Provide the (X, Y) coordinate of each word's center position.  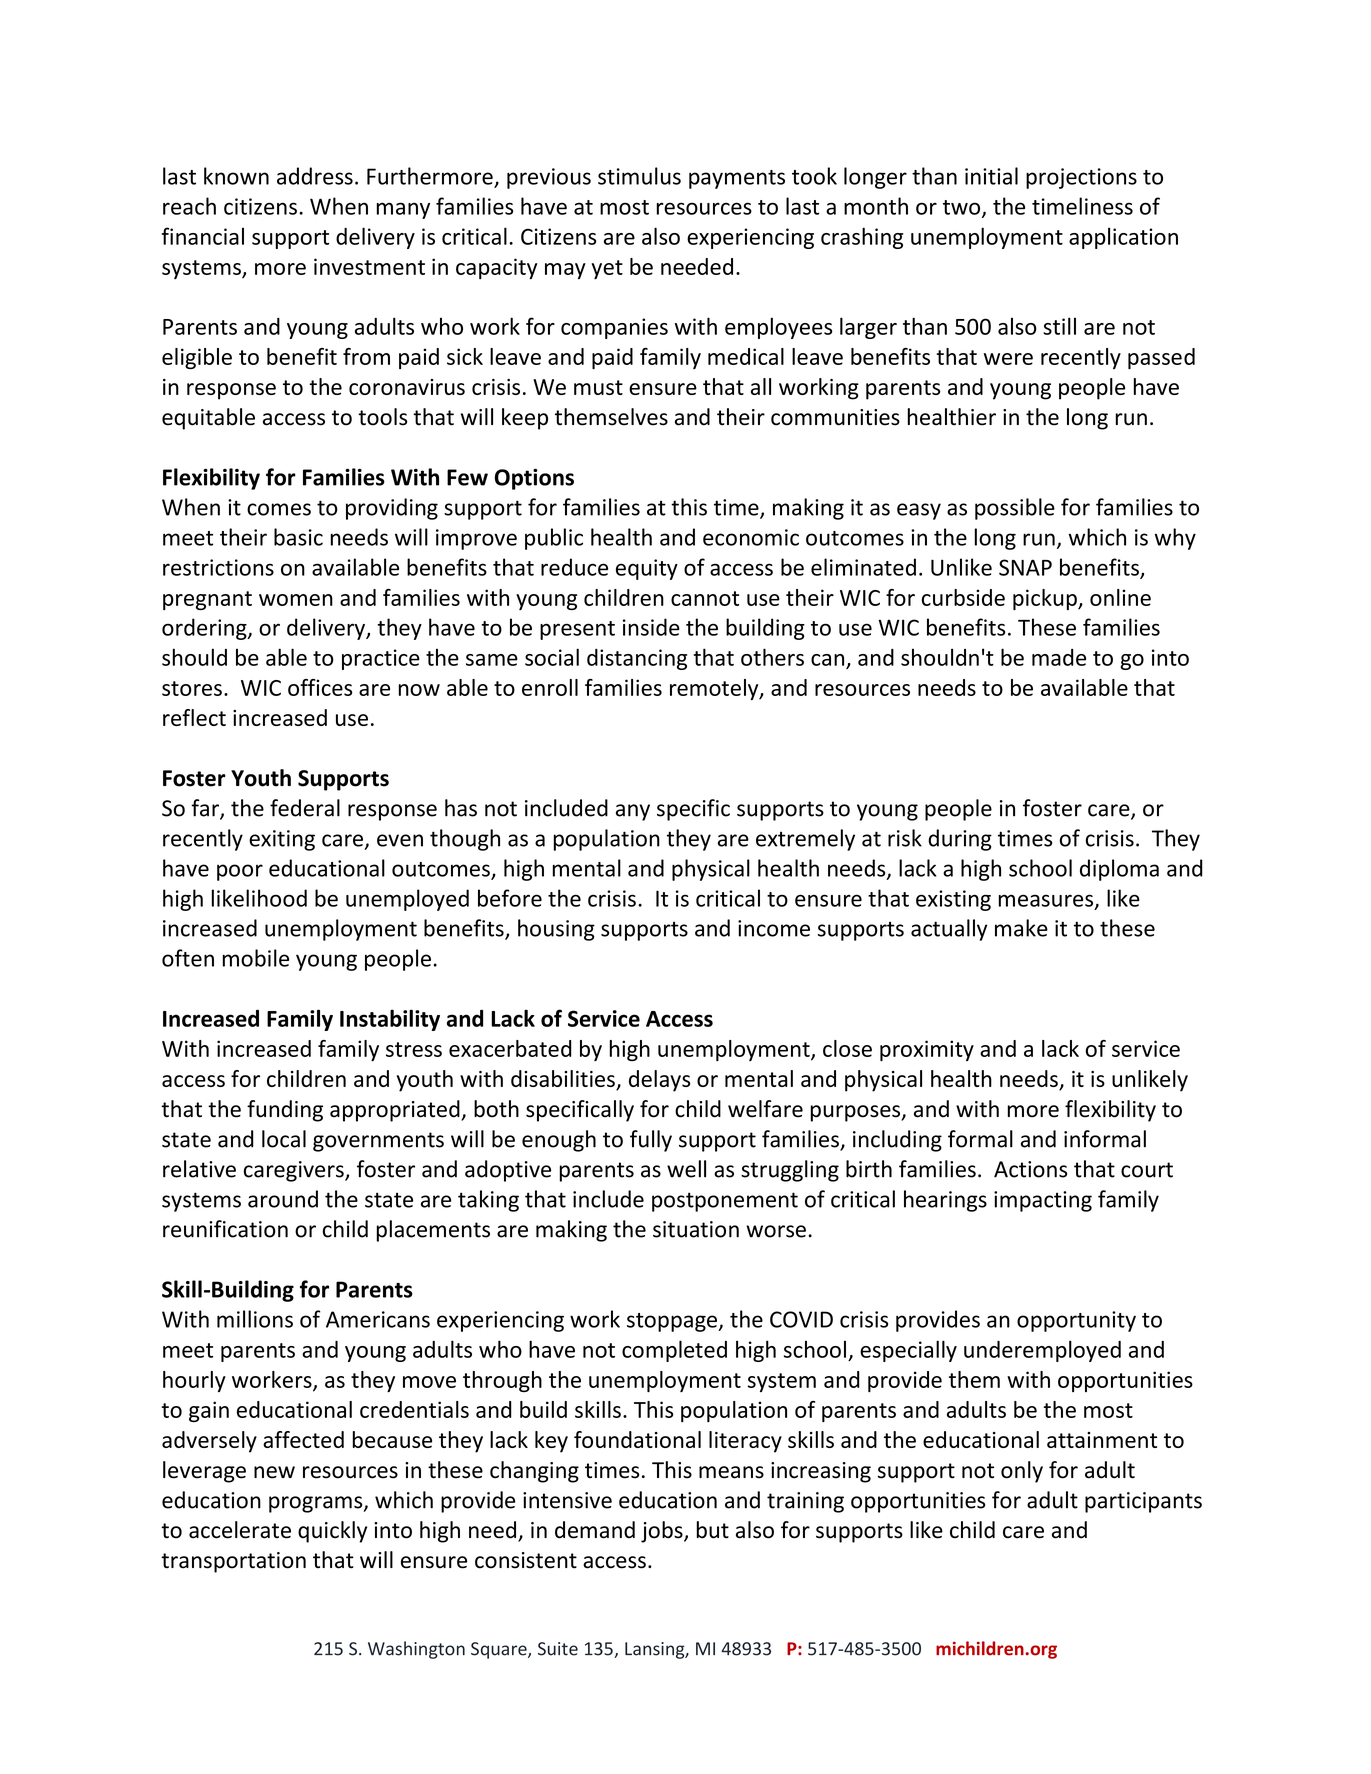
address (315, 176)
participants (1143, 1502)
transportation (233, 1562)
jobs (663, 1532)
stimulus (639, 176)
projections (1081, 178)
